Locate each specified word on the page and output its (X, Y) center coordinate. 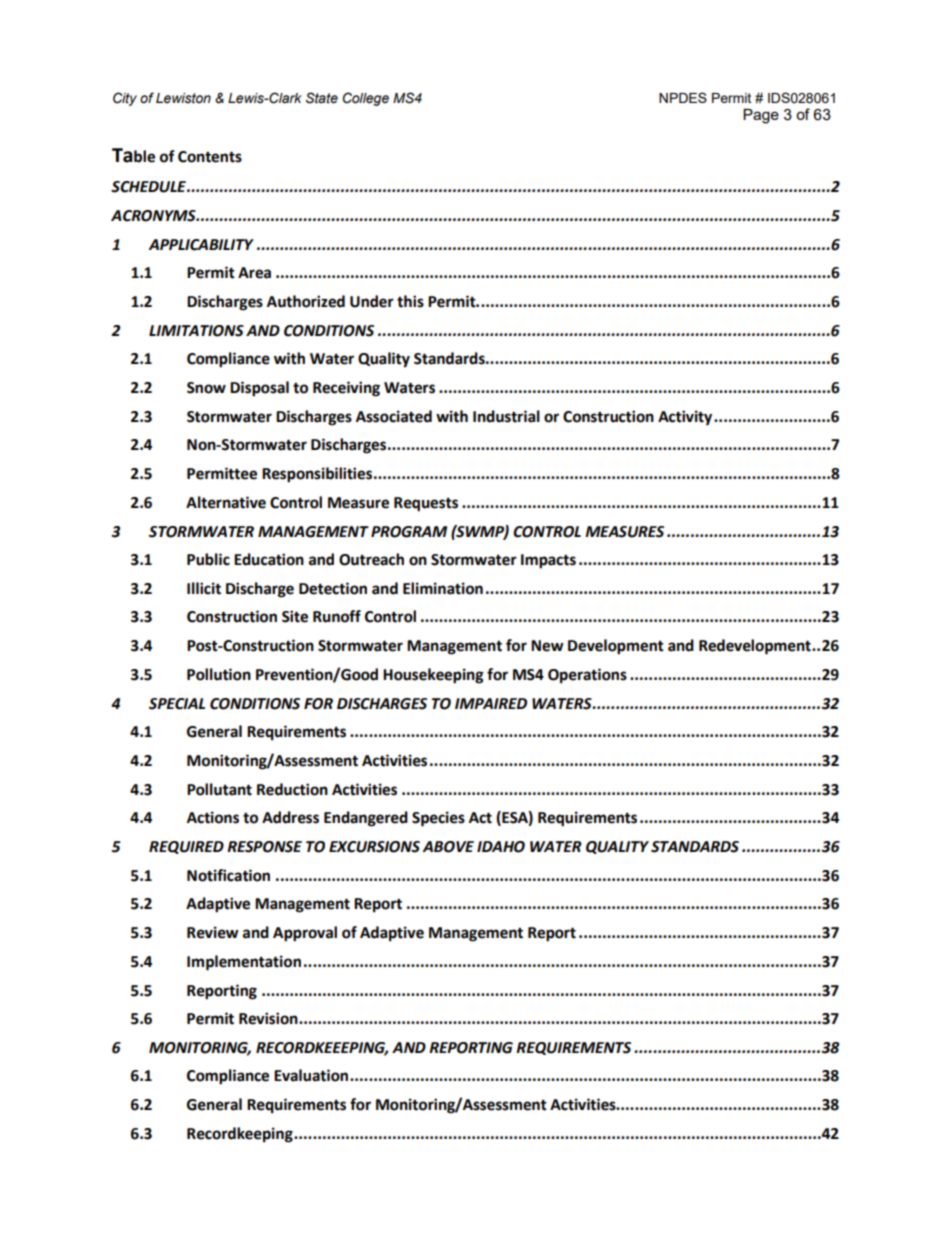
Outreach (371, 559)
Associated (394, 416)
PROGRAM (409, 532)
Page (761, 116)
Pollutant (219, 789)
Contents (210, 157)
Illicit (204, 588)
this (410, 301)
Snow (206, 388)
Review (213, 932)
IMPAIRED (491, 703)
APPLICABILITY (201, 245)
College (366, 99)
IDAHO (501, 847)
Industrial (506, 416)
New (547, 646)
